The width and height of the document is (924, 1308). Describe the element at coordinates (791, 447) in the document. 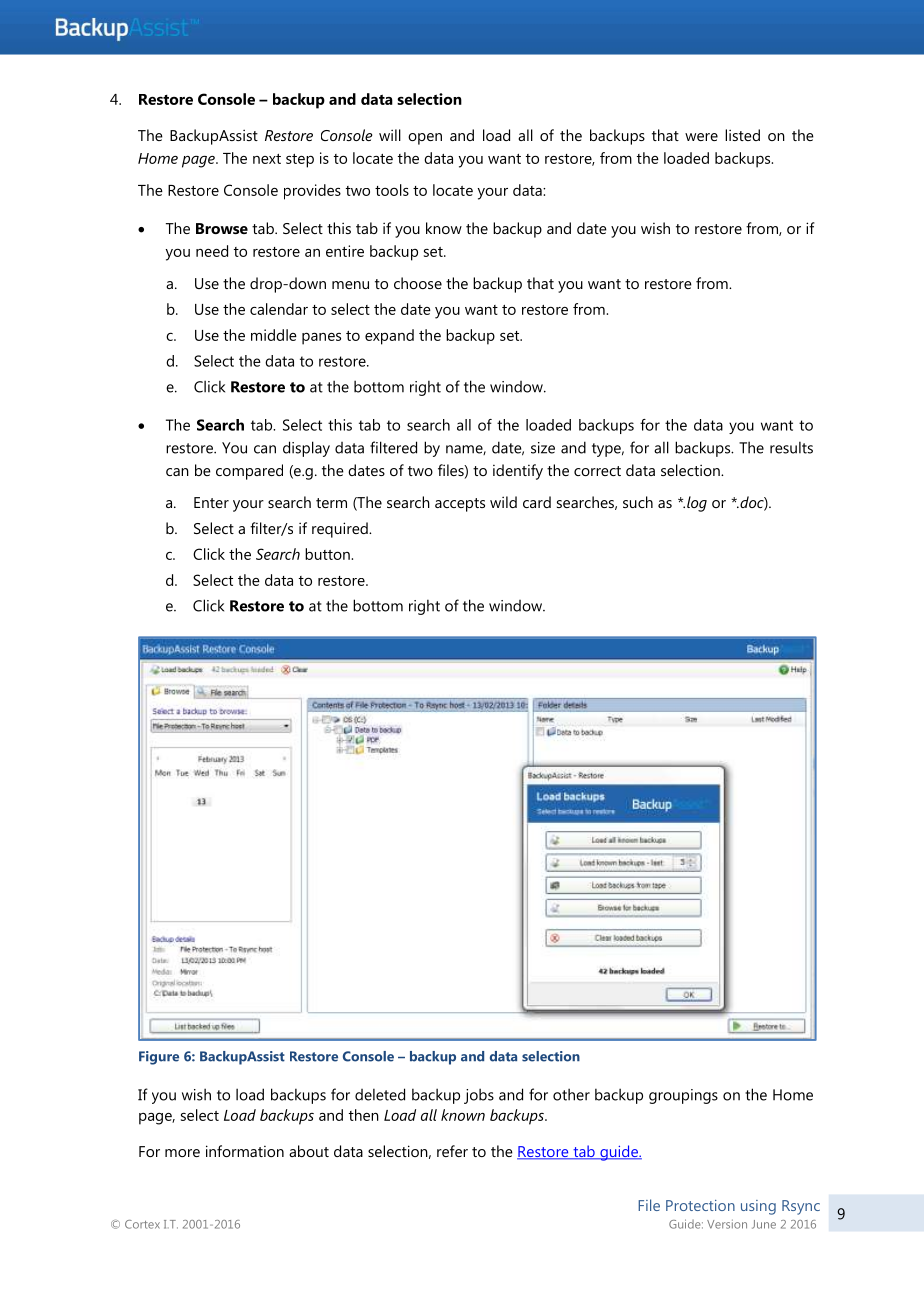

I see `results` at that location.
